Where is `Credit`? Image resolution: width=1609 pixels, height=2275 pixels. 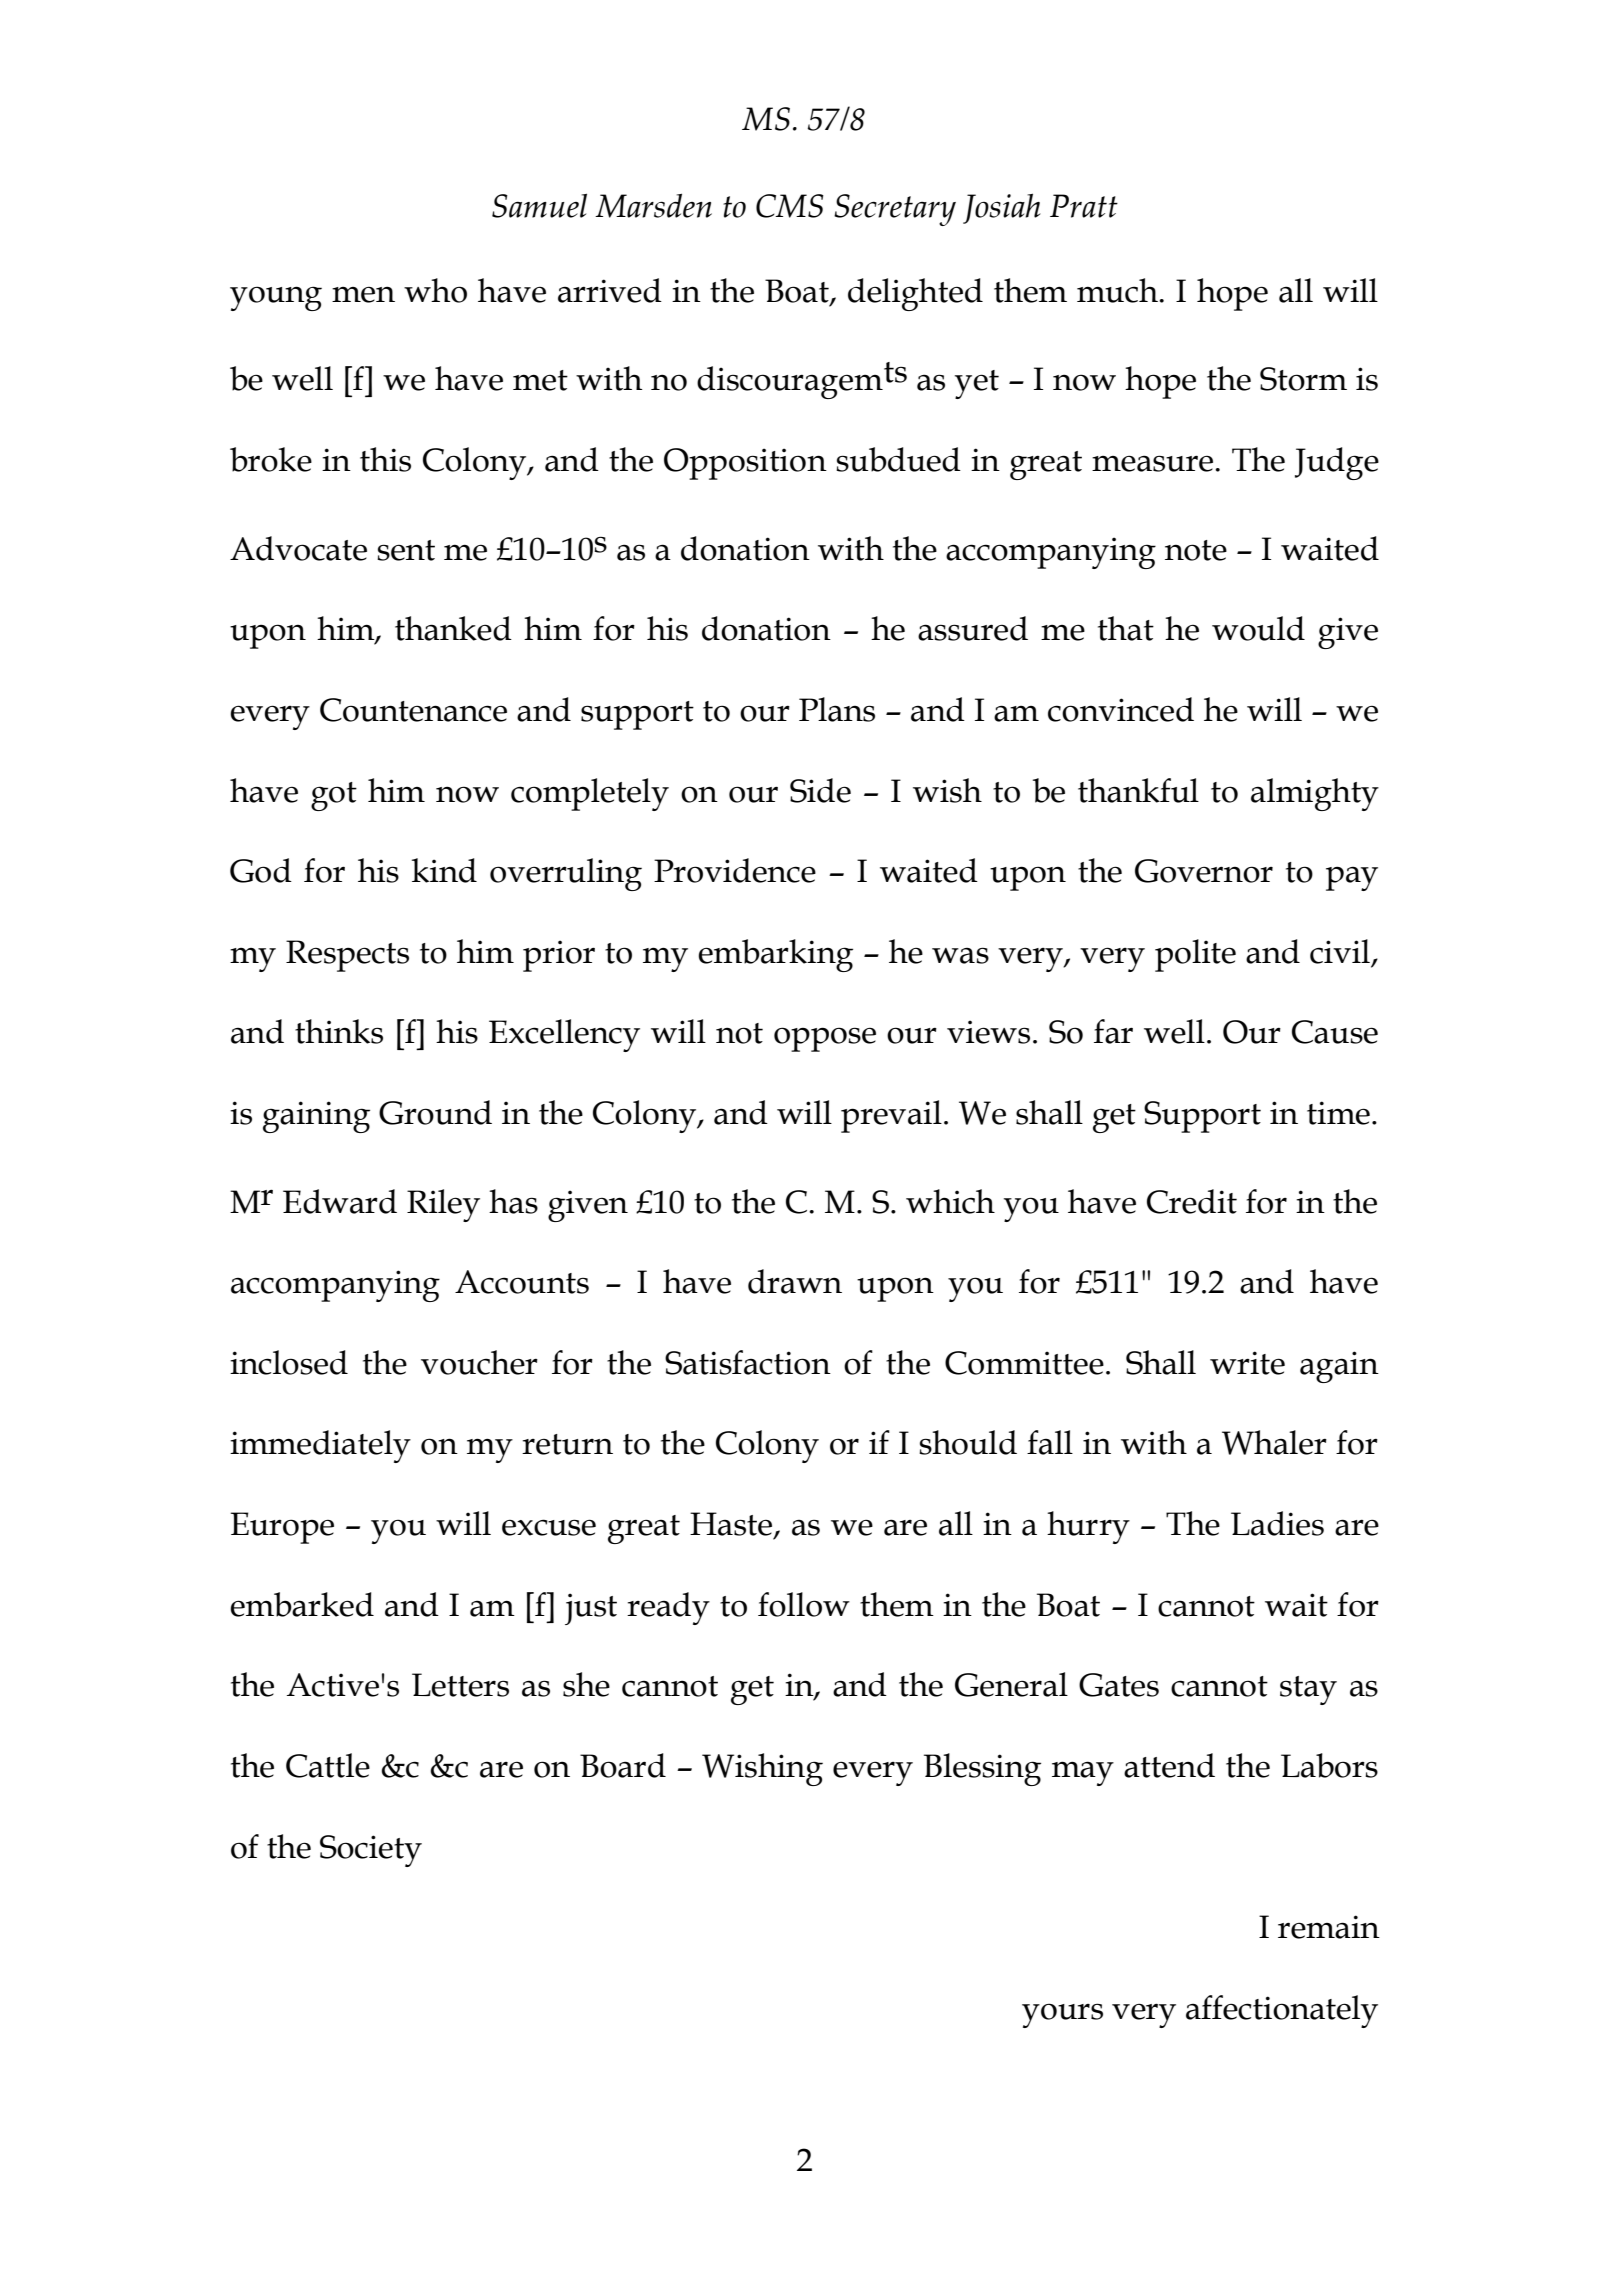
Credit is located at coordinates (1192, 1201).
